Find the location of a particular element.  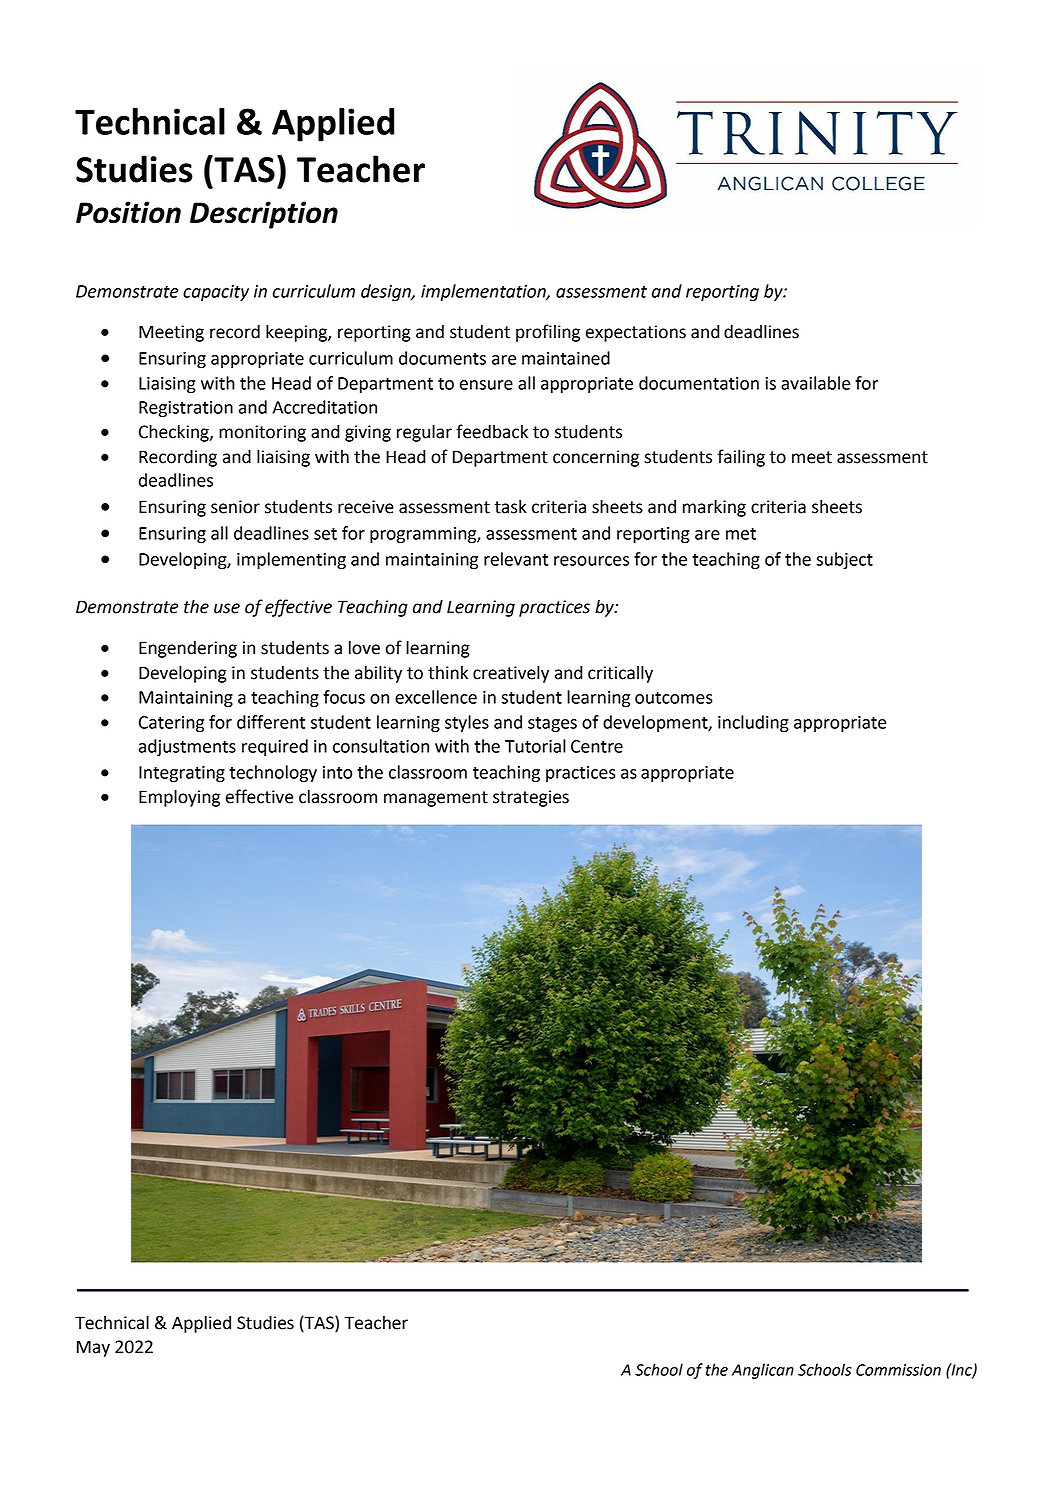

met is located at coordinates (741, 534).
